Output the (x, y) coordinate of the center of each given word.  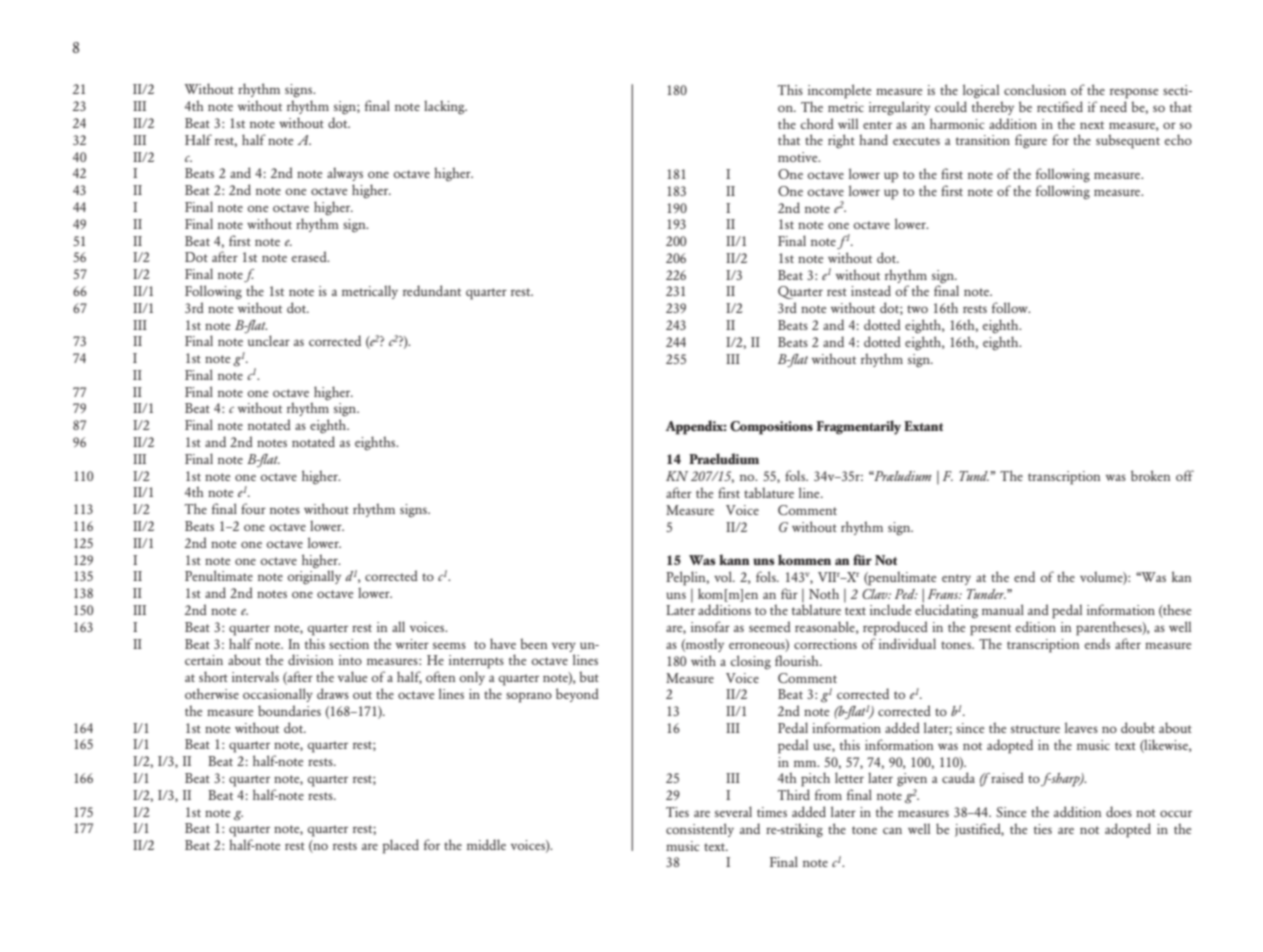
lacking (445, 107)
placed (400, 846)
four (253, 508)
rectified (1060, 106)
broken (1150, 475)
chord (817, 123)
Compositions (771, 428)
